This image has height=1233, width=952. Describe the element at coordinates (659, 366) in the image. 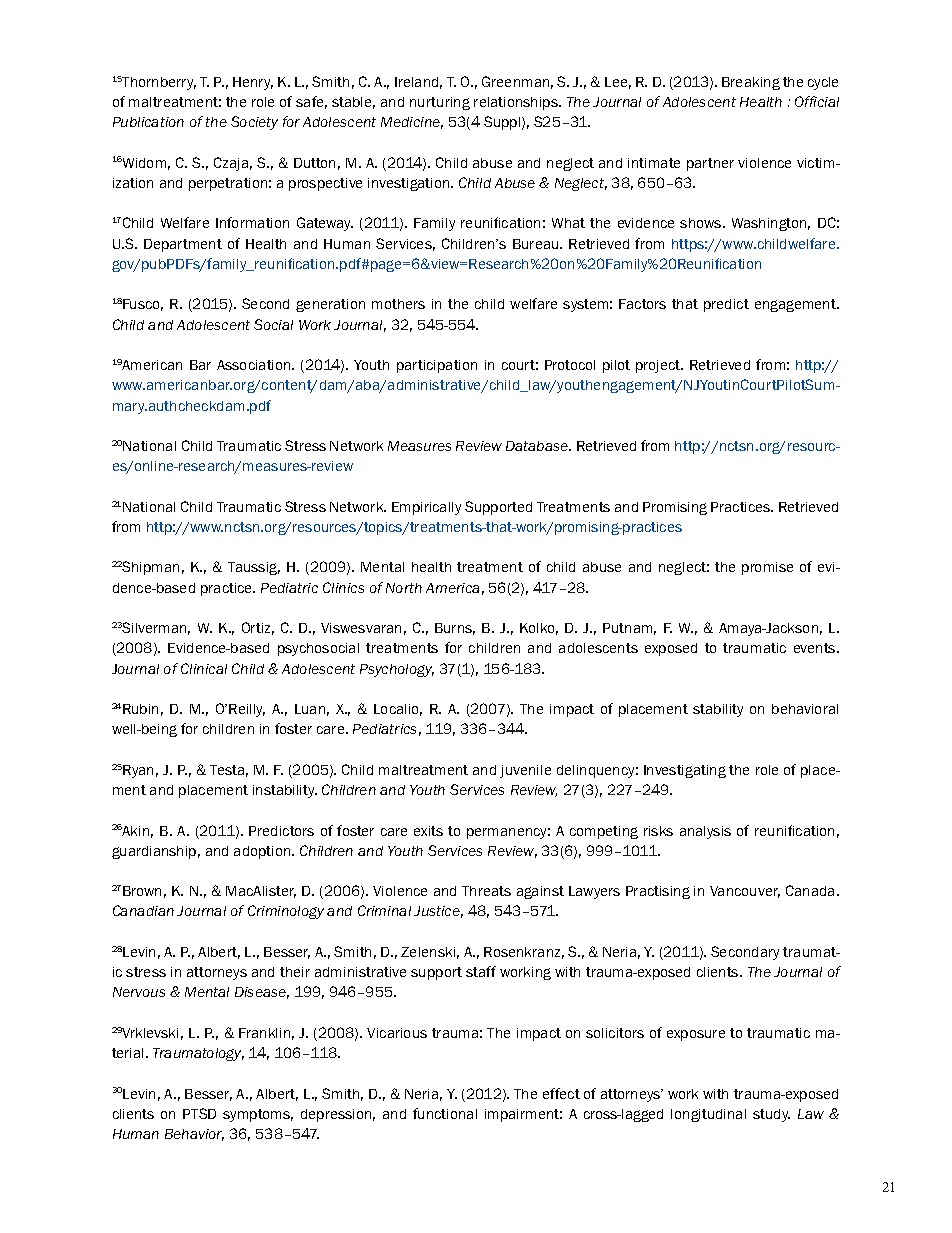

I see `project` at that location.
